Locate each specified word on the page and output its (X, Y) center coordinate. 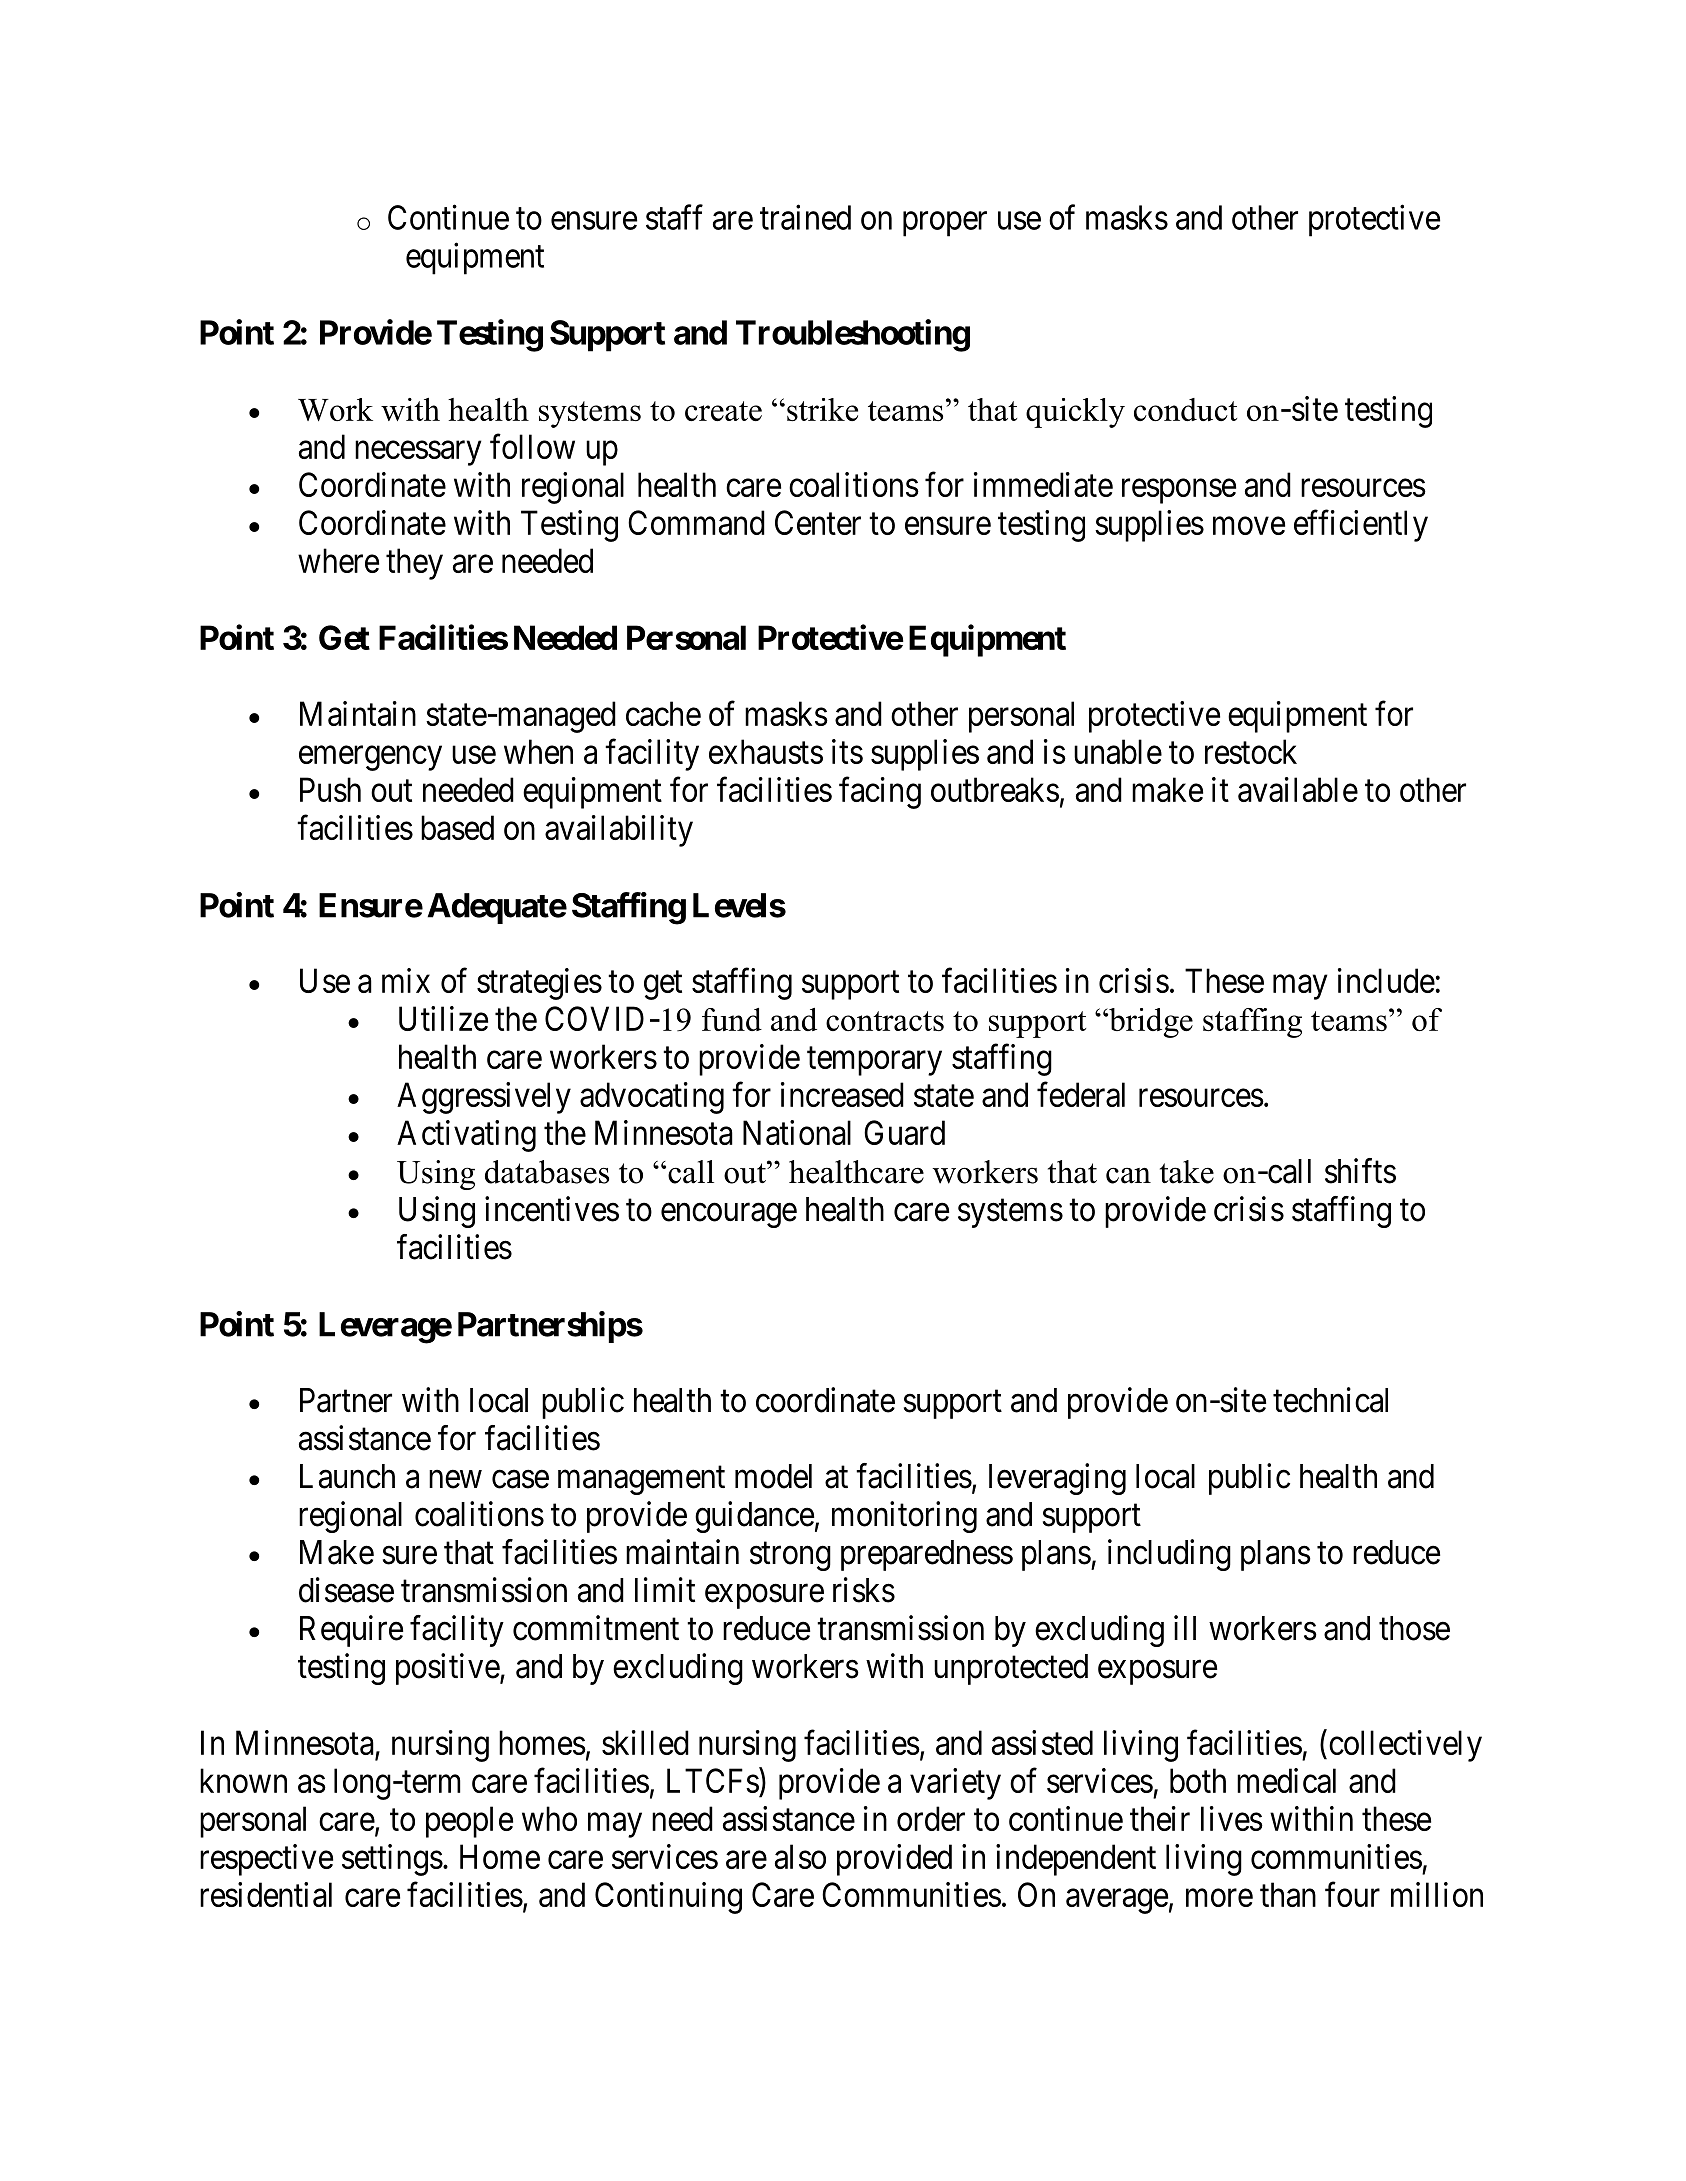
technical (1330, 1400)
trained (805, 217)
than (1288, 1894)
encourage (729, 1215)
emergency (370, 758)
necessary (418, 453)
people (469, 1822)
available (1298, 789)
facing (880, 793)
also (800, 1856)
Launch (347, 1476)
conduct (1185, 409)
